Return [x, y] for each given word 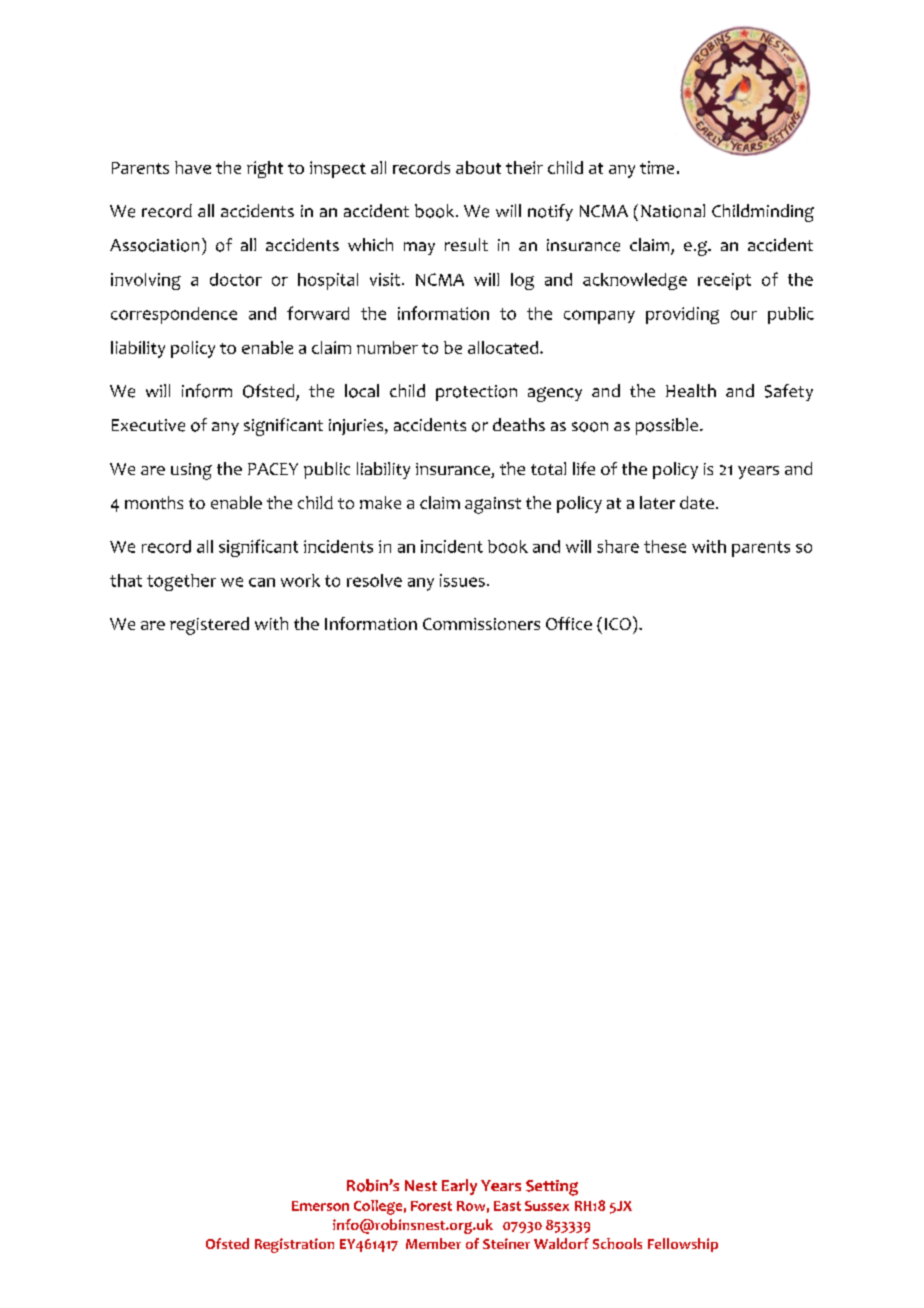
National [673, 211]
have [193, 167]
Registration [294, 1245]
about [478, 167]
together [181, 582]
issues [462, 580]
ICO [618, 624]
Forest [431, 1206]
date [697, 502]
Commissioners [481, 624]
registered [209, 626]
